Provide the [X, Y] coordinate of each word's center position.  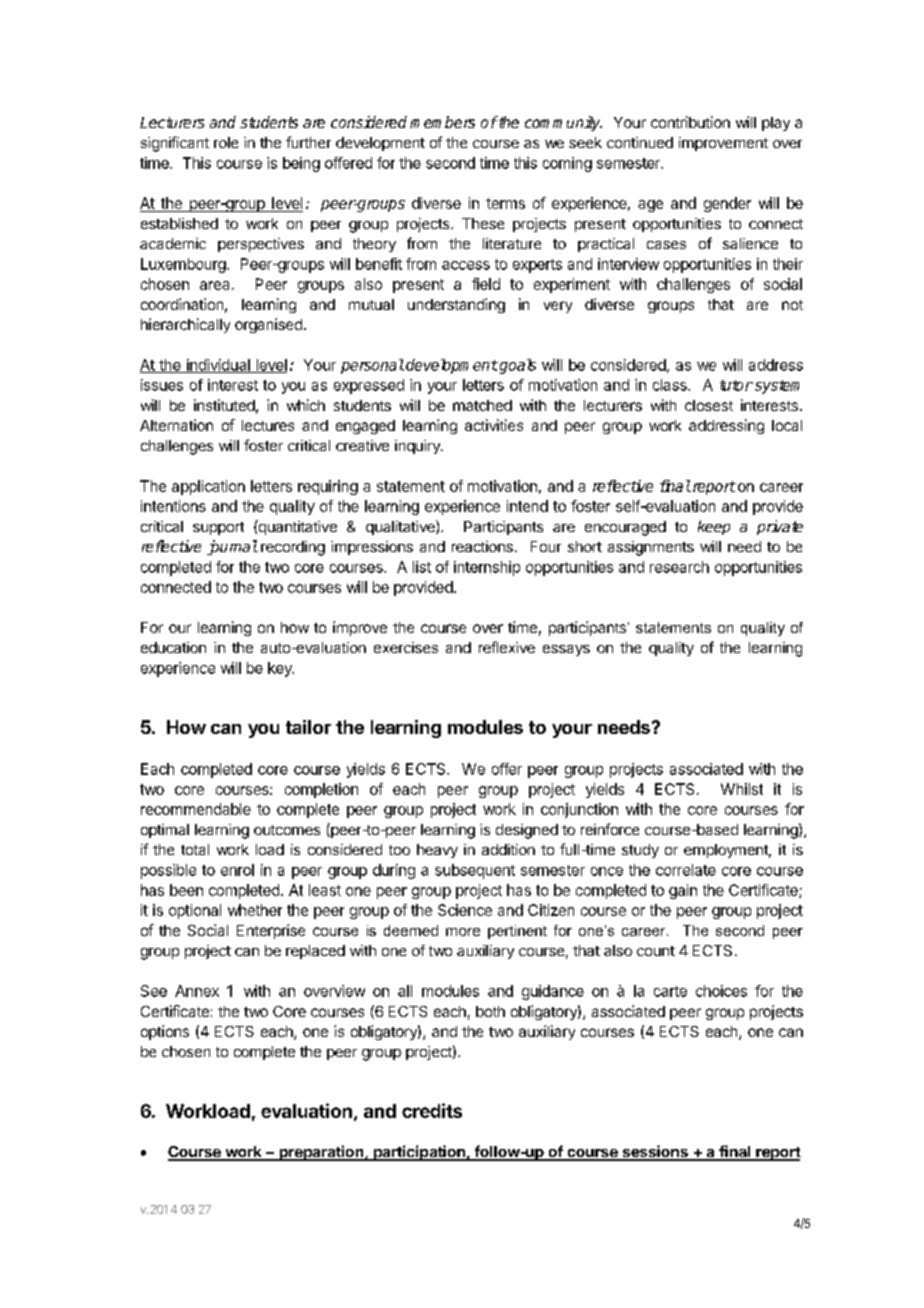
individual [218, 366]
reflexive [507, 647]
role [226, 142]
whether [255, 910]
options [165, 1032]
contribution [690, 122]
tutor [736, 385]
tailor [308, 727]
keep [714, 527]
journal [232, 547]
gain [683, 891]
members [442, 122]
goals [516, 366]
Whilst [742, 789]
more [463, 932]
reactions [482, 546]
